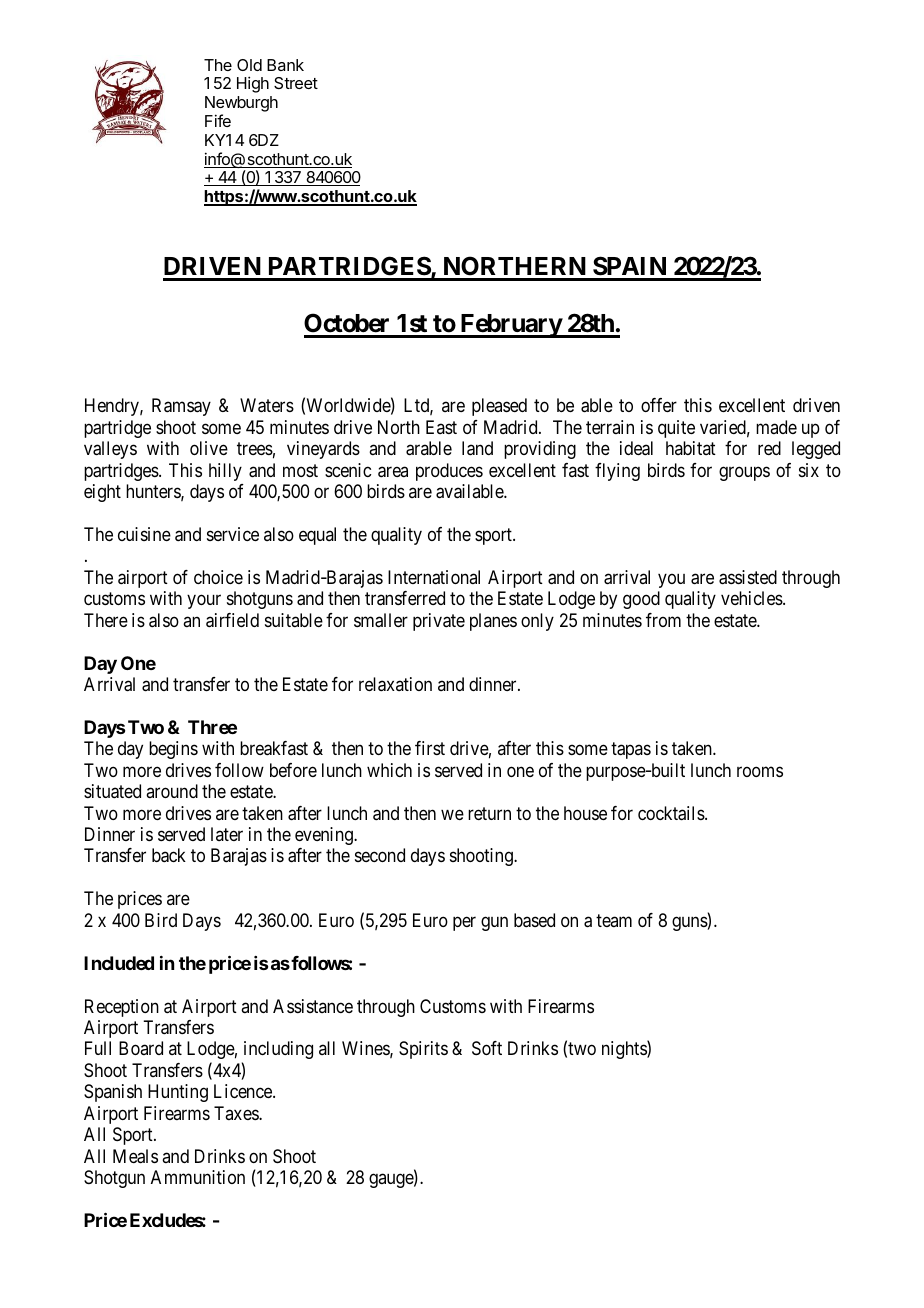 The height and width of the screenshot is (1308, 924). I want to click on made, so click(776, 427).
